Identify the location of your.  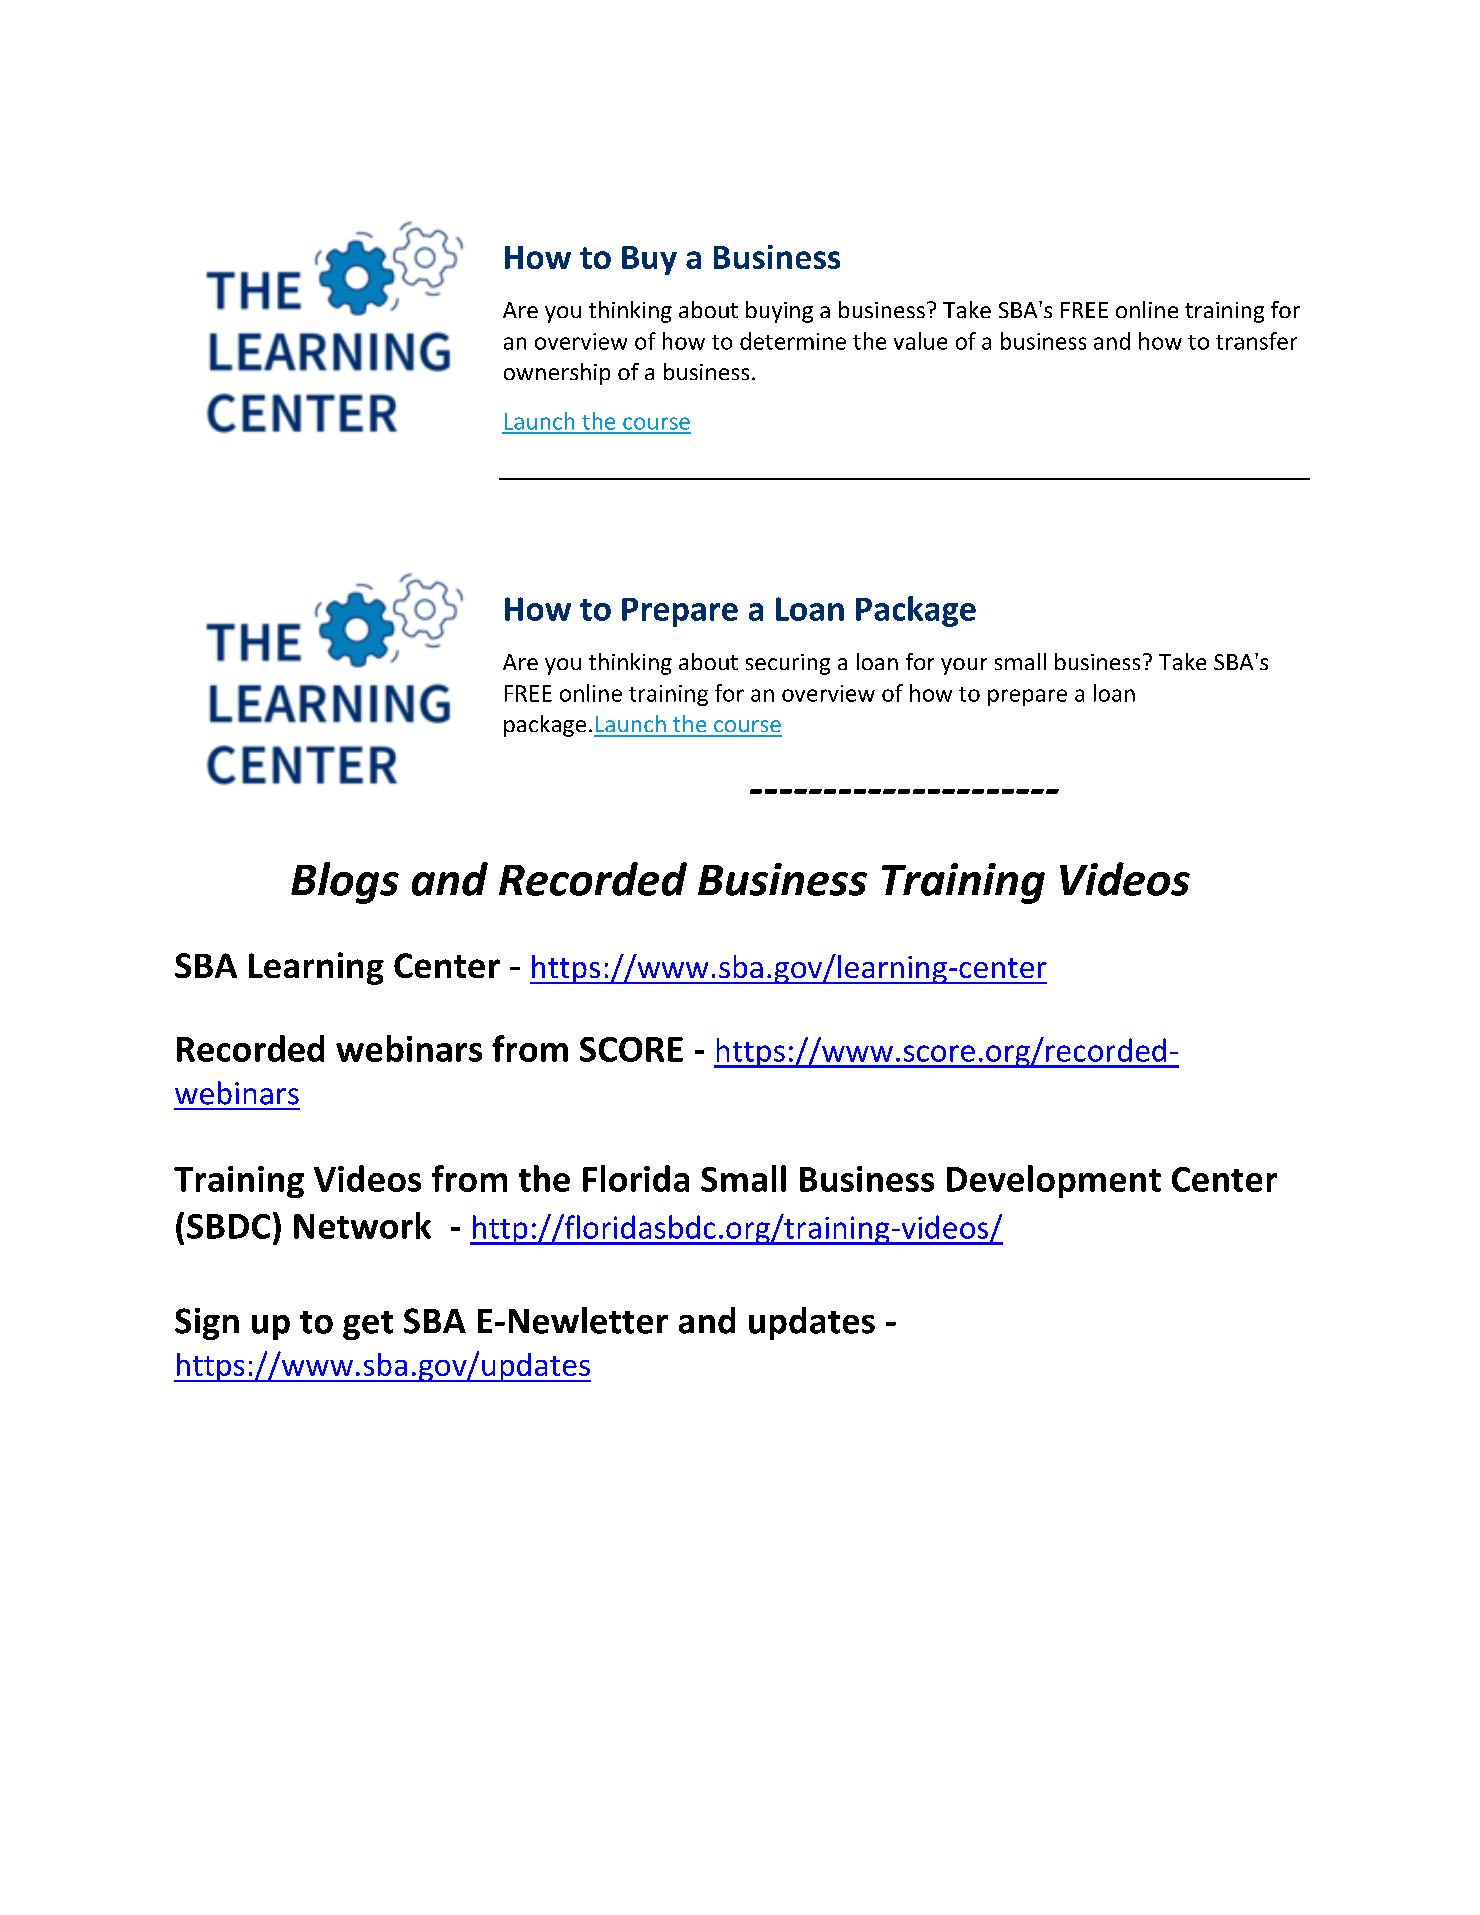
(964, 666).
